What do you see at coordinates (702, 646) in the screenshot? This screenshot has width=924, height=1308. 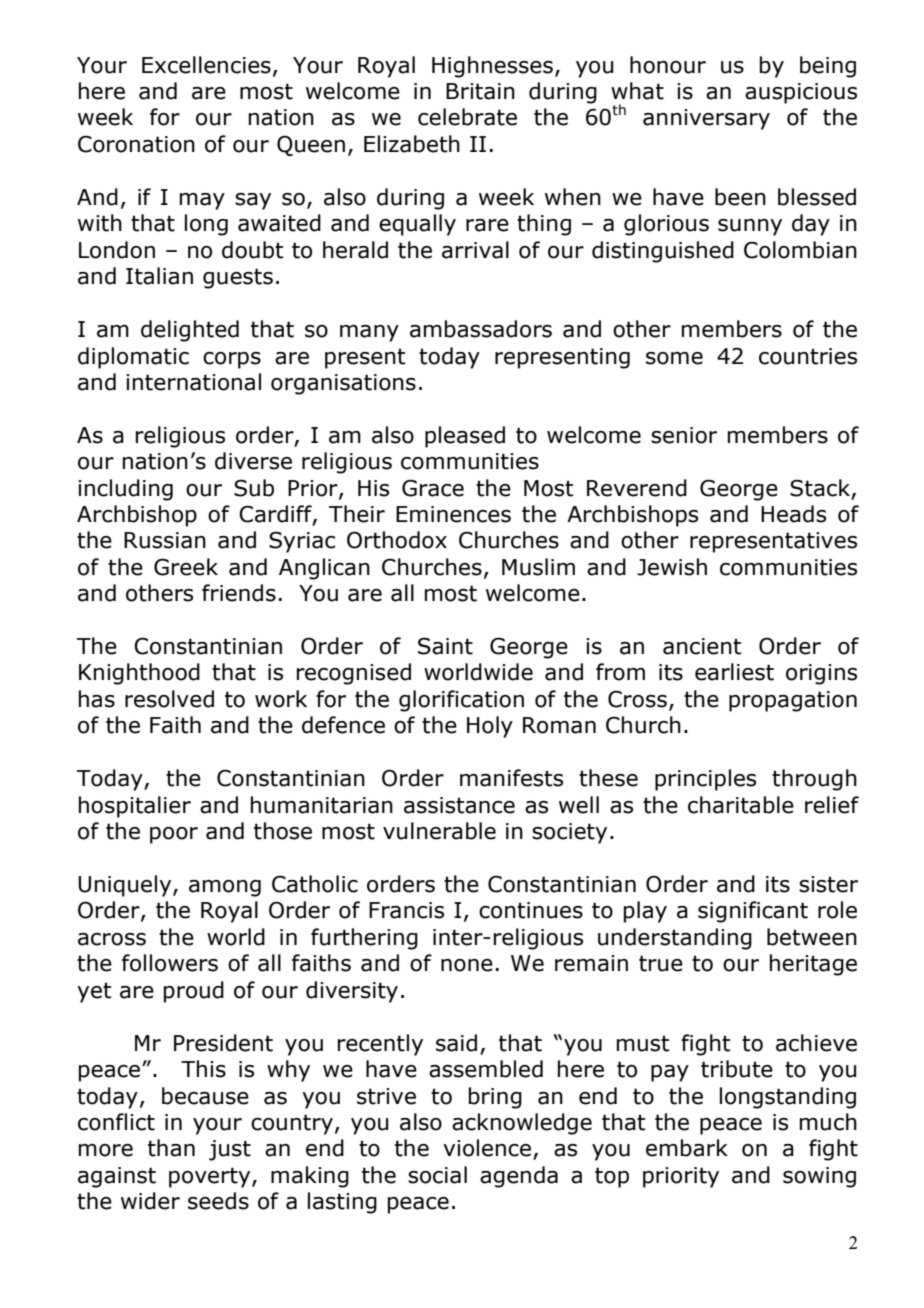 I see `ancient` at bounding box center [702, 646].
